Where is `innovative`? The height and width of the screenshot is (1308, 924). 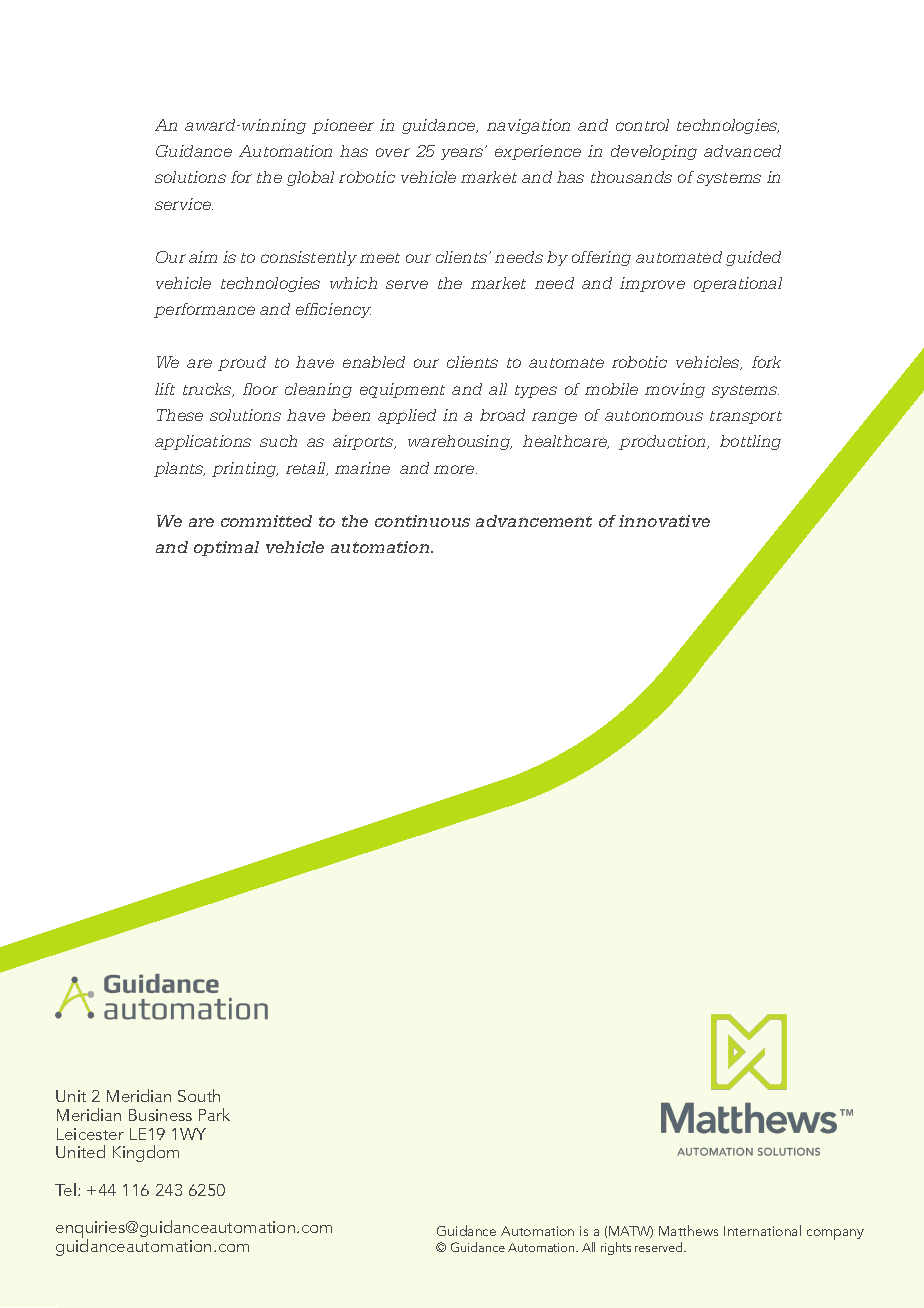
innovative is located at coordinates (664, 521).
